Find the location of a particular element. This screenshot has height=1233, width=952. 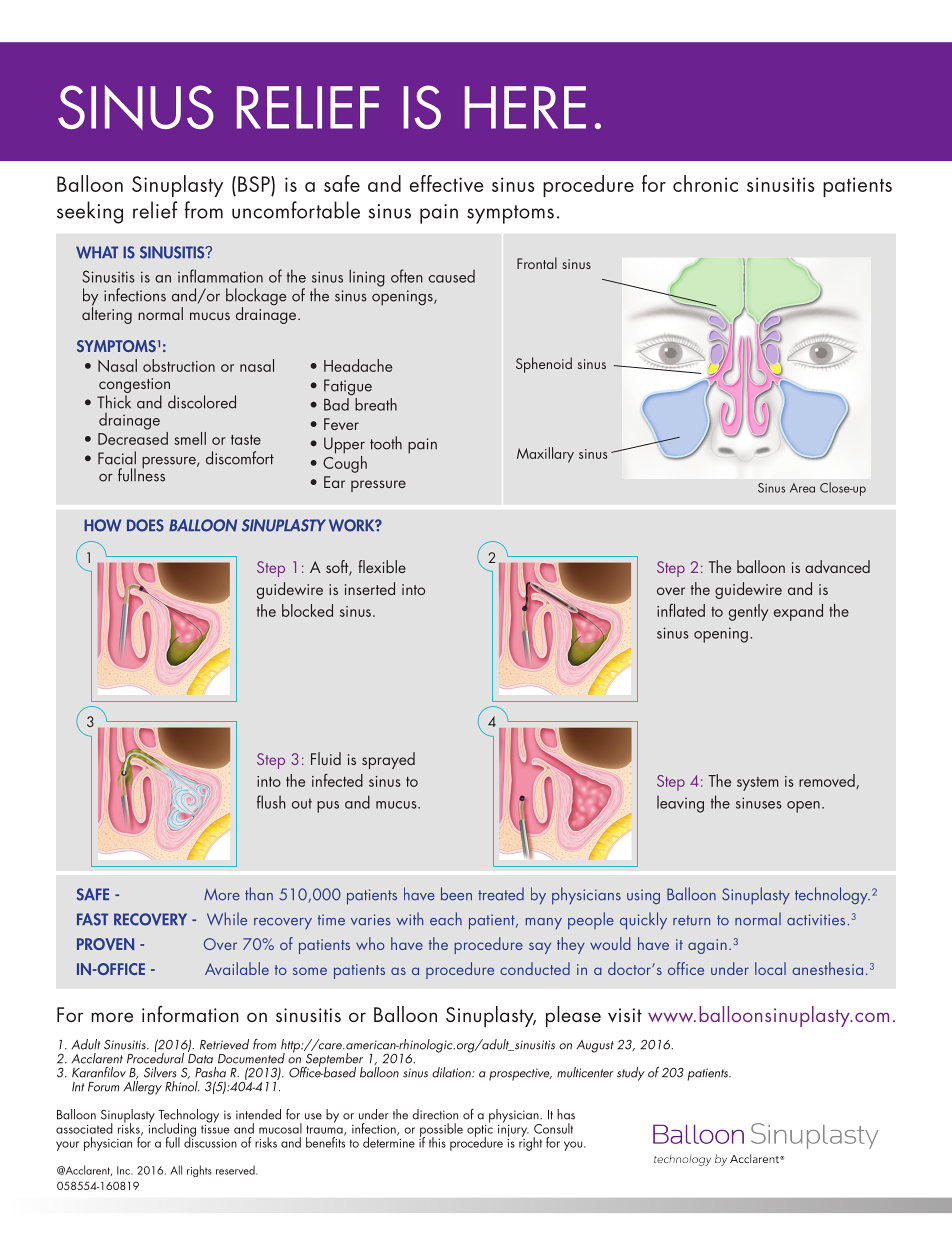

including is located at coordinates (172, 1130).
